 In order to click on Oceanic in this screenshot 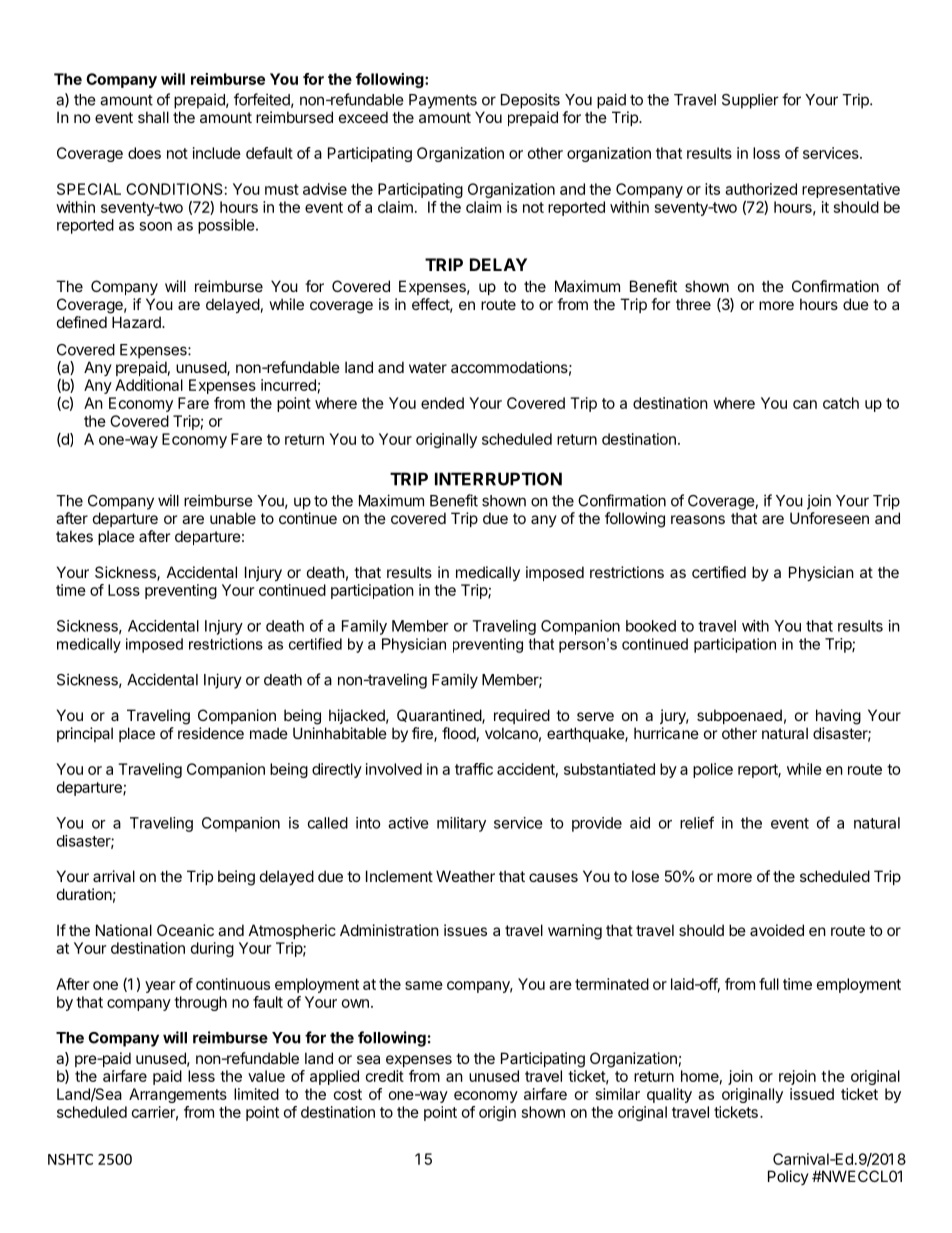, I will do `click(185, 930)`.
